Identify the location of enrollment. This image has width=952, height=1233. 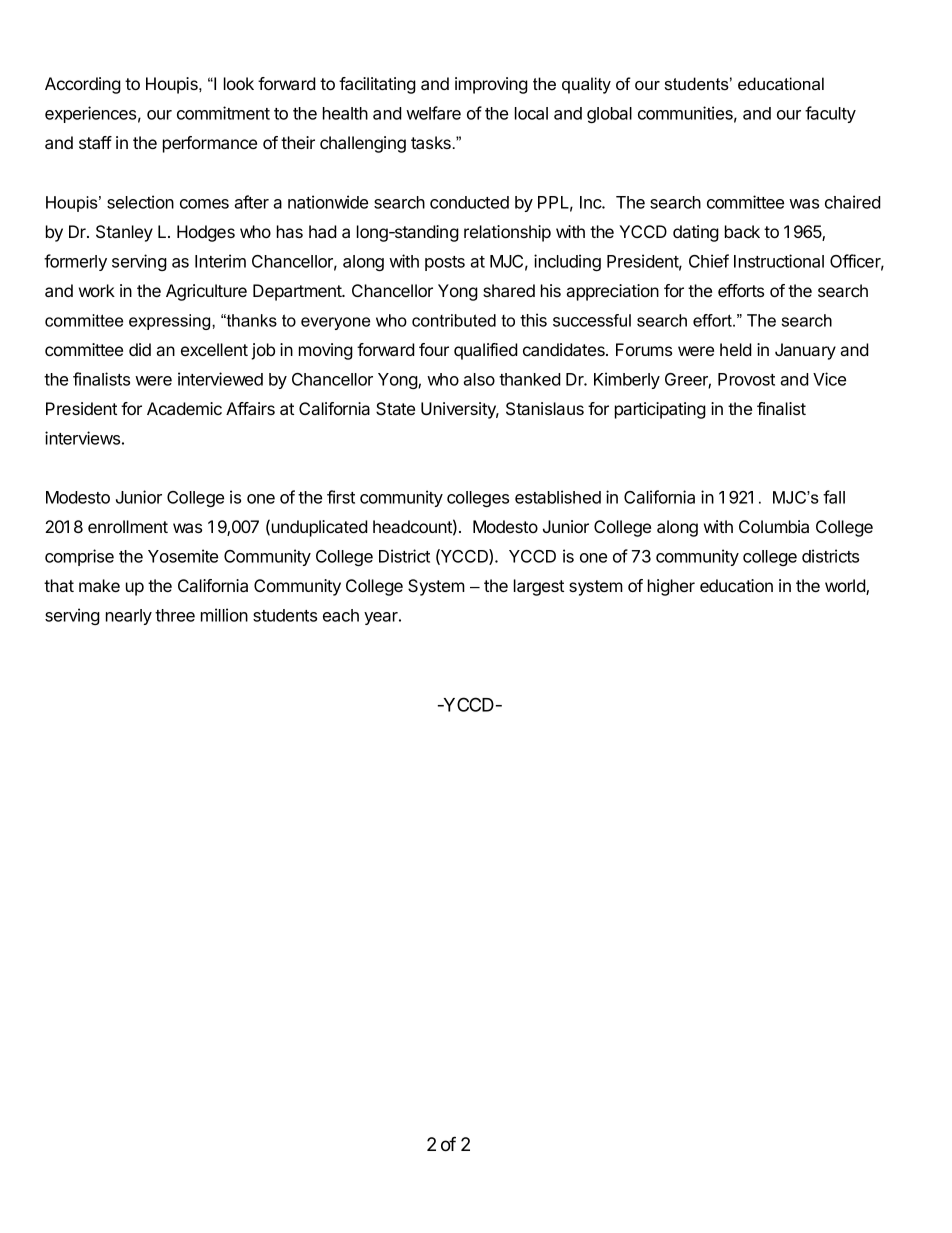
(128, 526).
